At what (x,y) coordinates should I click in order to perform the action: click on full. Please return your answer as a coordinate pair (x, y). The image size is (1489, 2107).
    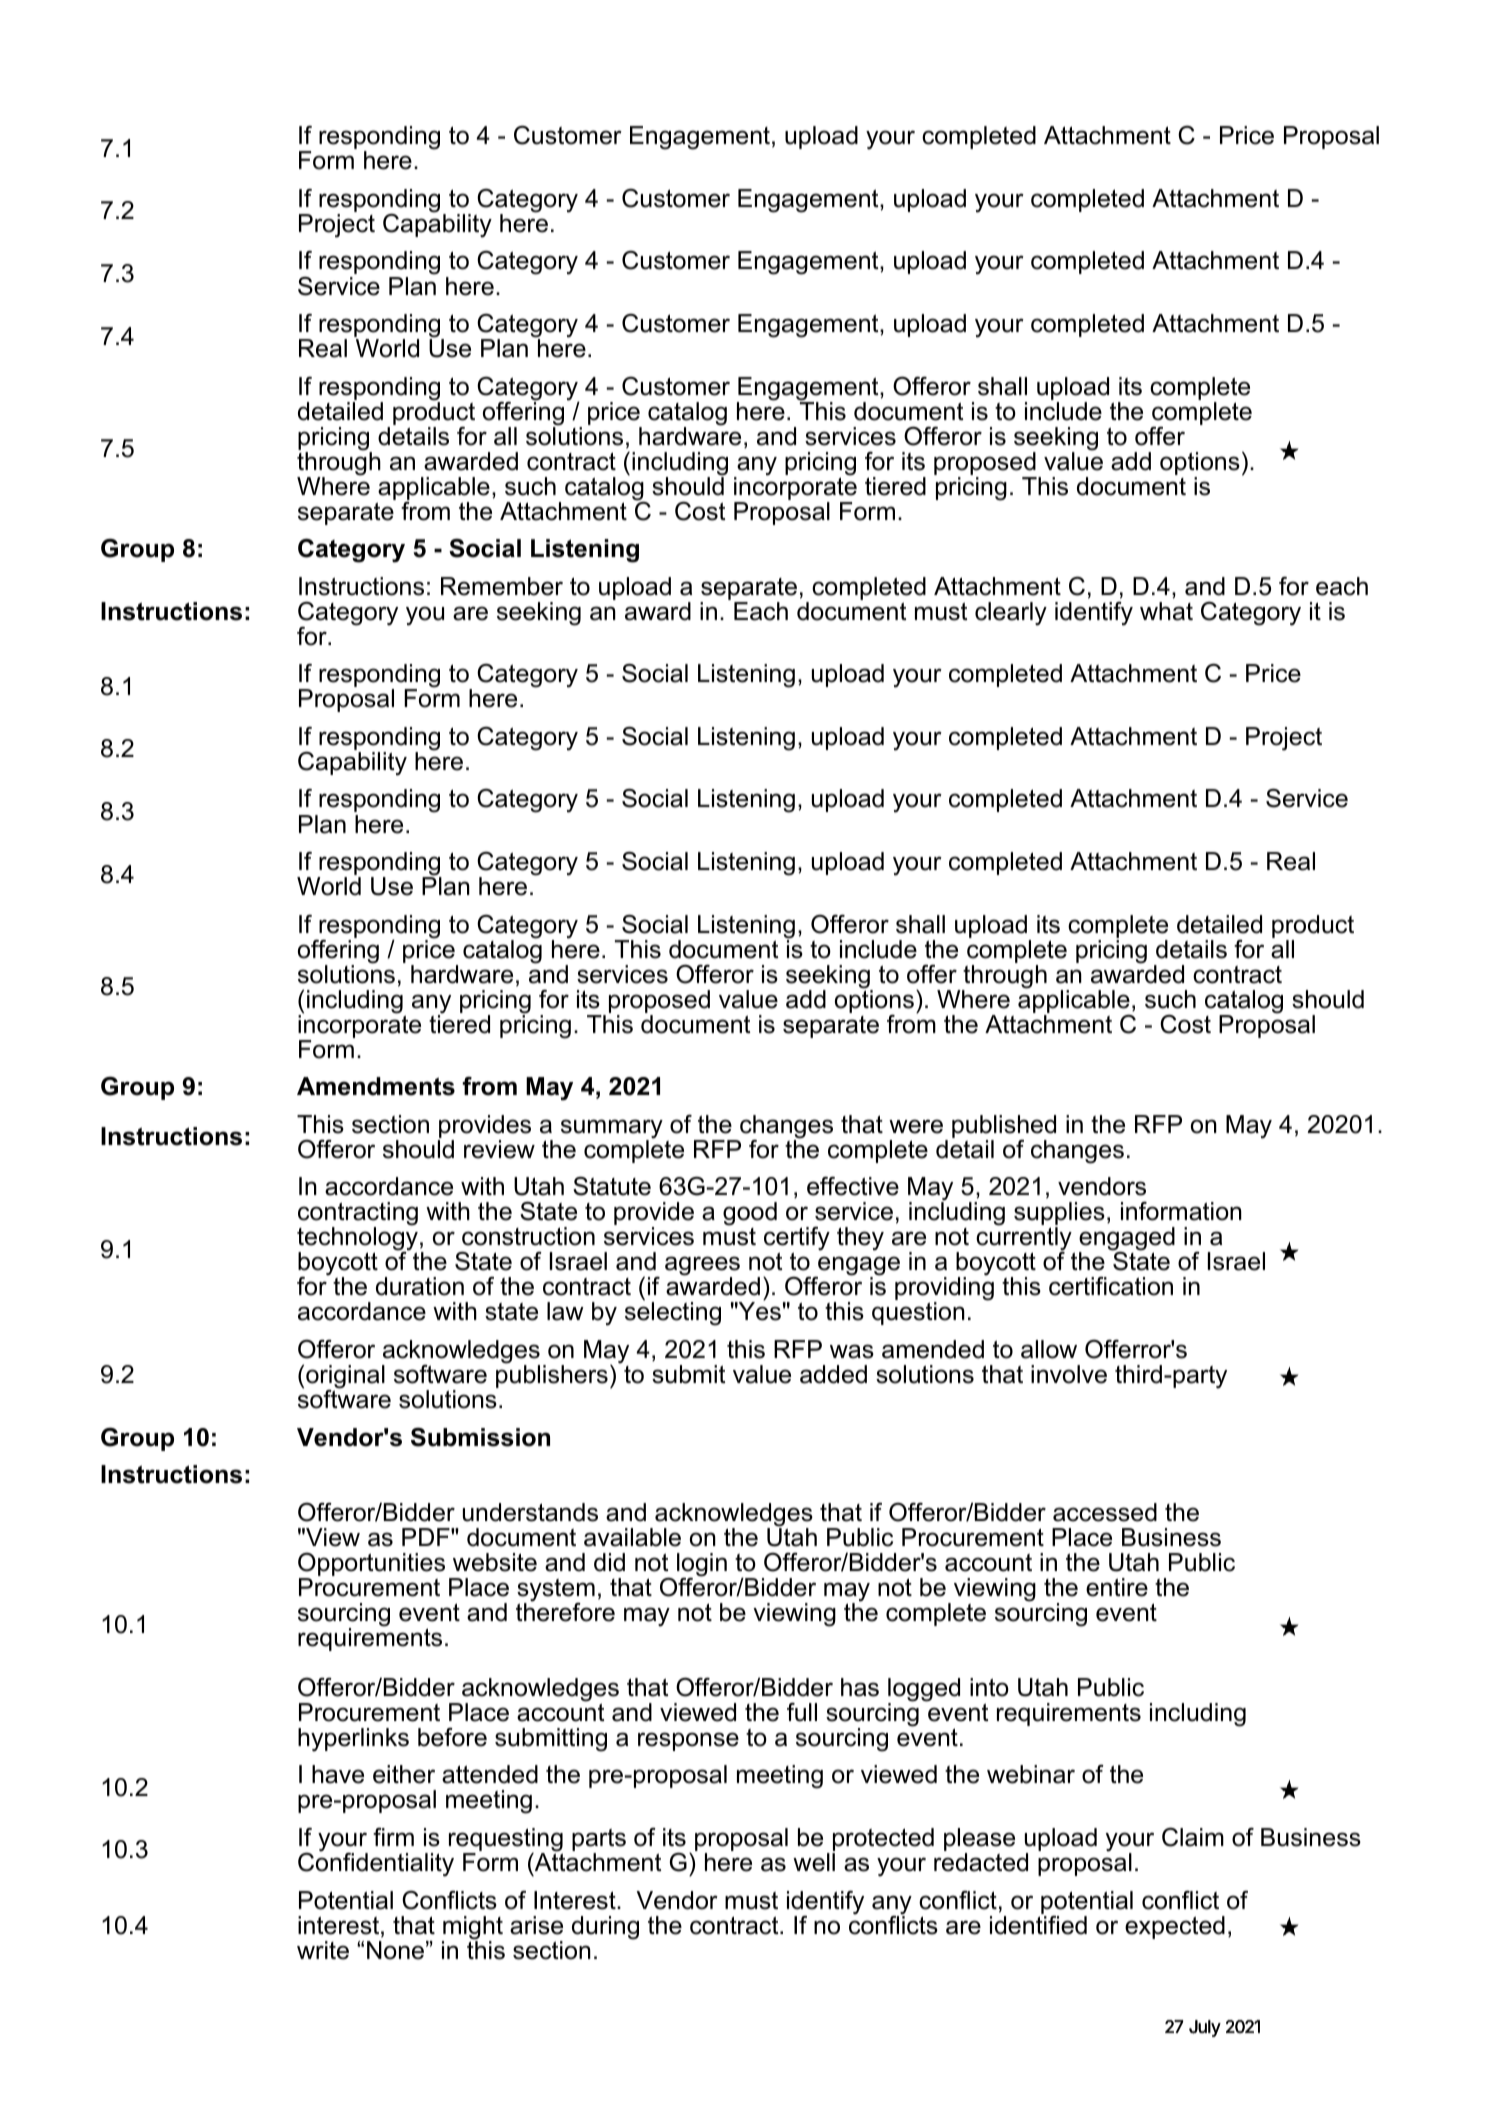
    Looking at the image, I should click on (802, 1712).
